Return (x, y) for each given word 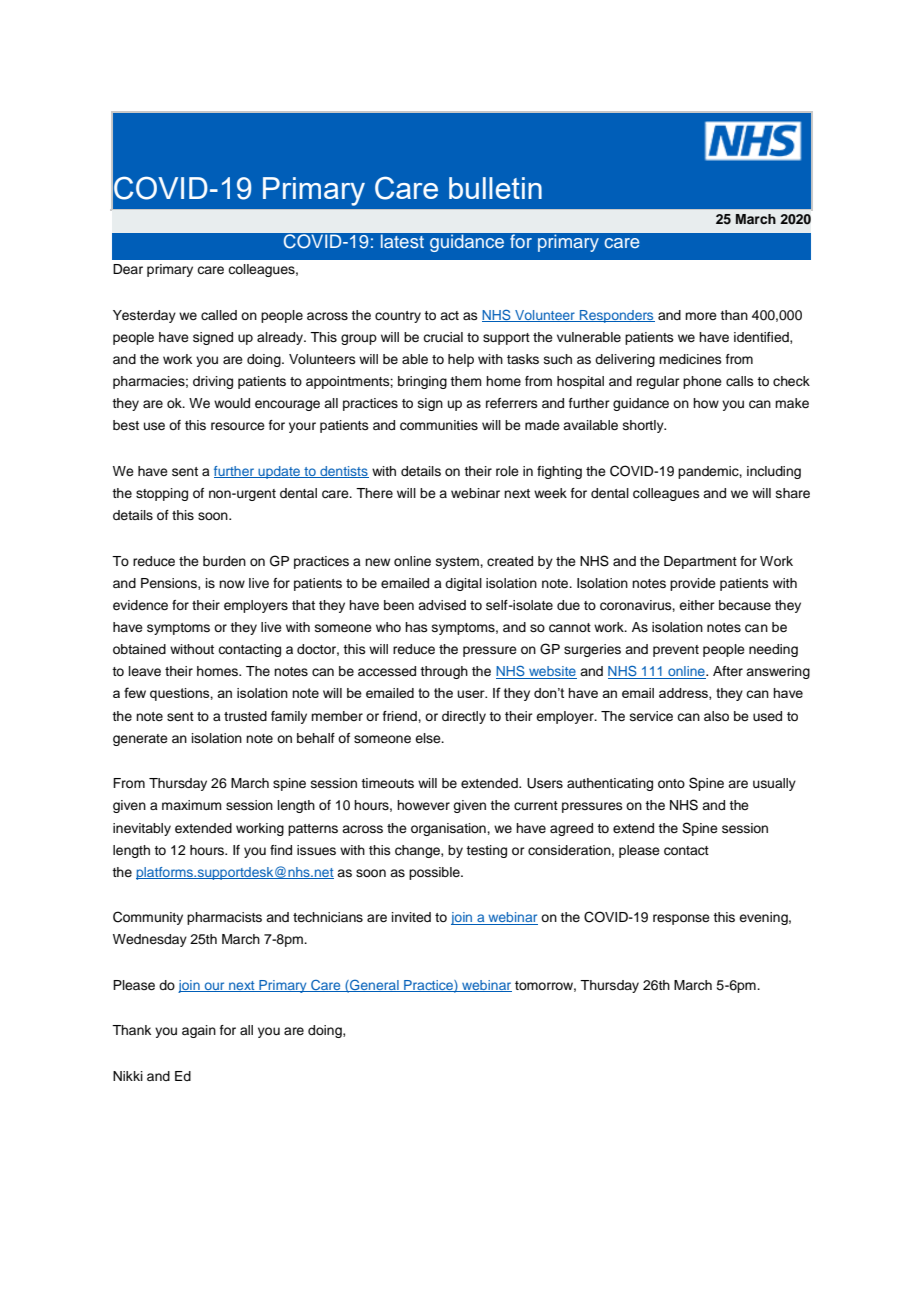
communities (439, 425)
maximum (192, 805)
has (416, 627)
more (701, 316)
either (697, 605)
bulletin (495, 188)
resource (238, 426)
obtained (139, 649)
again (199, 1031)
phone (702, 382)
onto (671, 783)
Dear (128, 269)
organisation (449, 829)
